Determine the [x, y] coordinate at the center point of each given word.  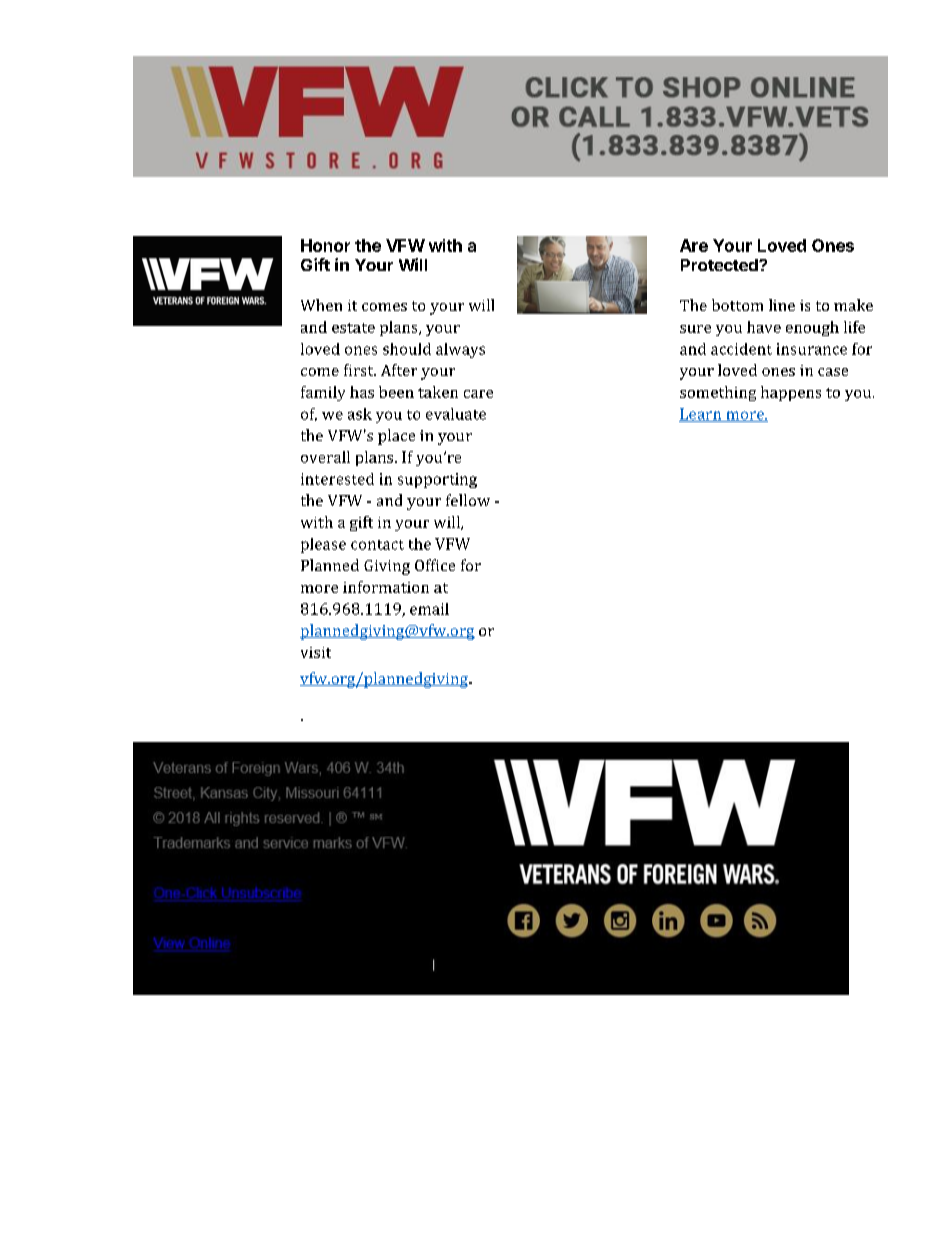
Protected [720, 265]
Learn [701, 415]
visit [316, 652]
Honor [325, 245]
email [429, 609]
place [396, 437]
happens [791, 393]
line [782, 305]
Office [435, 565]
